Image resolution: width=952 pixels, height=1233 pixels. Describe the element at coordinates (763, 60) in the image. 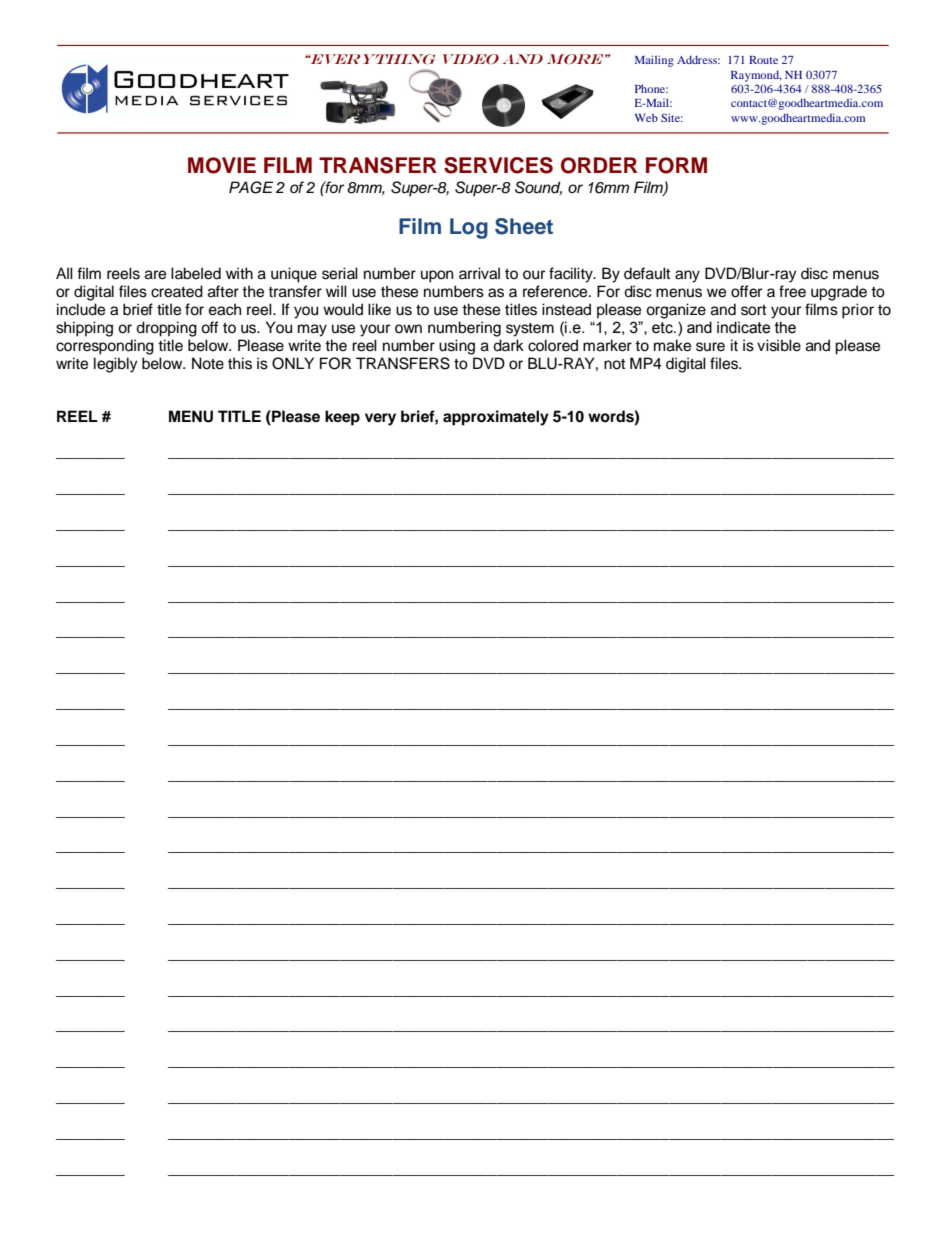

I see `Route` at that location.
